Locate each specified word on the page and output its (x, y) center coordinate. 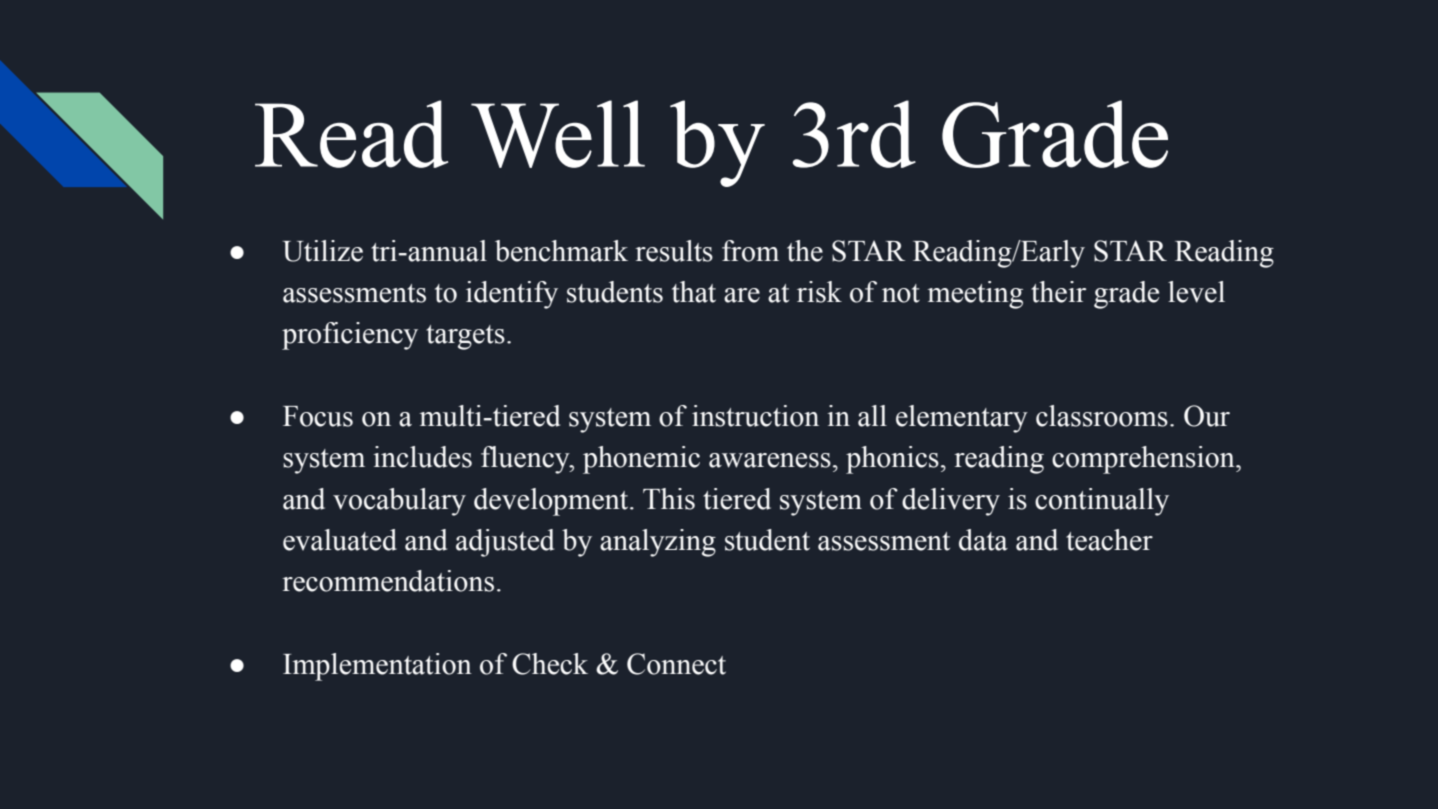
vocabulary (399, 502)
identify (512, 295)
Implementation (377, 667)
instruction (755, 416)
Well (558, 134)
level (1196, 292)
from (750, 251)
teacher (1109, 540)
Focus (318, 416)
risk (819, 292)
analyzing (658, 543)
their (1058, 292)
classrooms (1102, 416)
